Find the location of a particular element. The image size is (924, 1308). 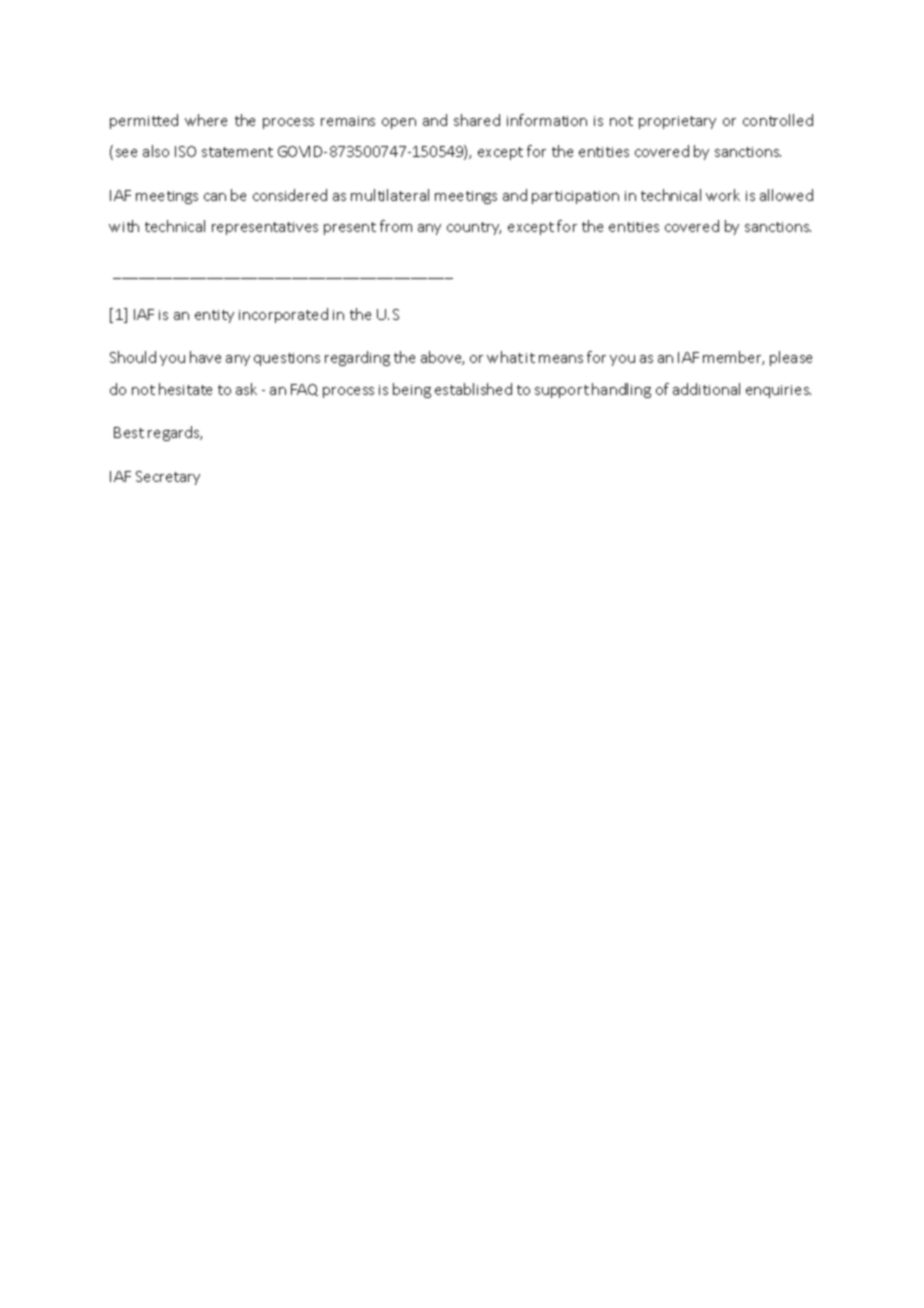

with is located at coordinates (124, 226).
